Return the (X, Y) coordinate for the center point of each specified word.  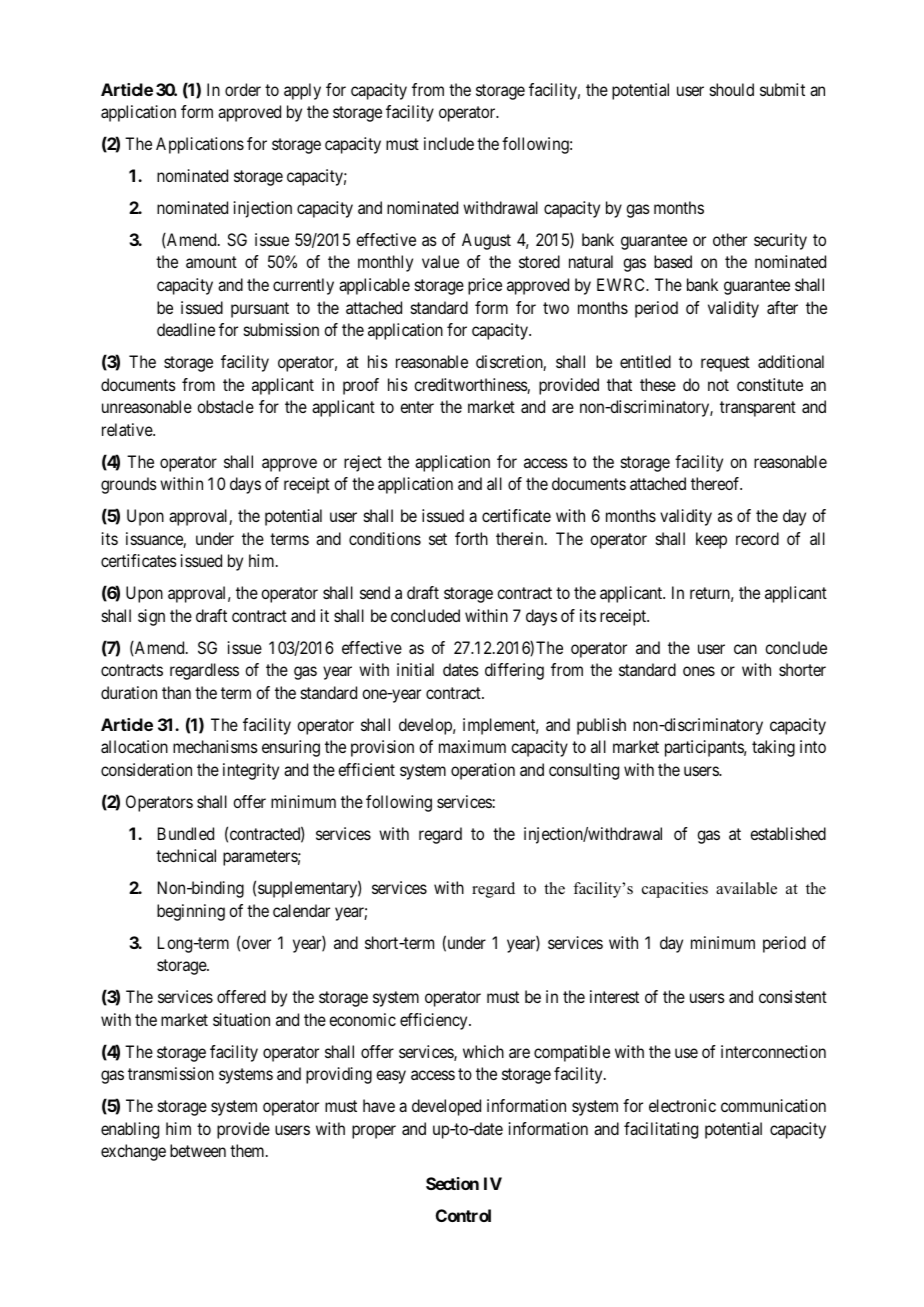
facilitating (661, 1130)
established (788, 833)
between (198, 1150)
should (732, 89)
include (449, 143)
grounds (129, 485)
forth (471, 538)
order (243, 89)
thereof (716, 483)
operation (483, 771)
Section (452, 1183)
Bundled (186, 833)
